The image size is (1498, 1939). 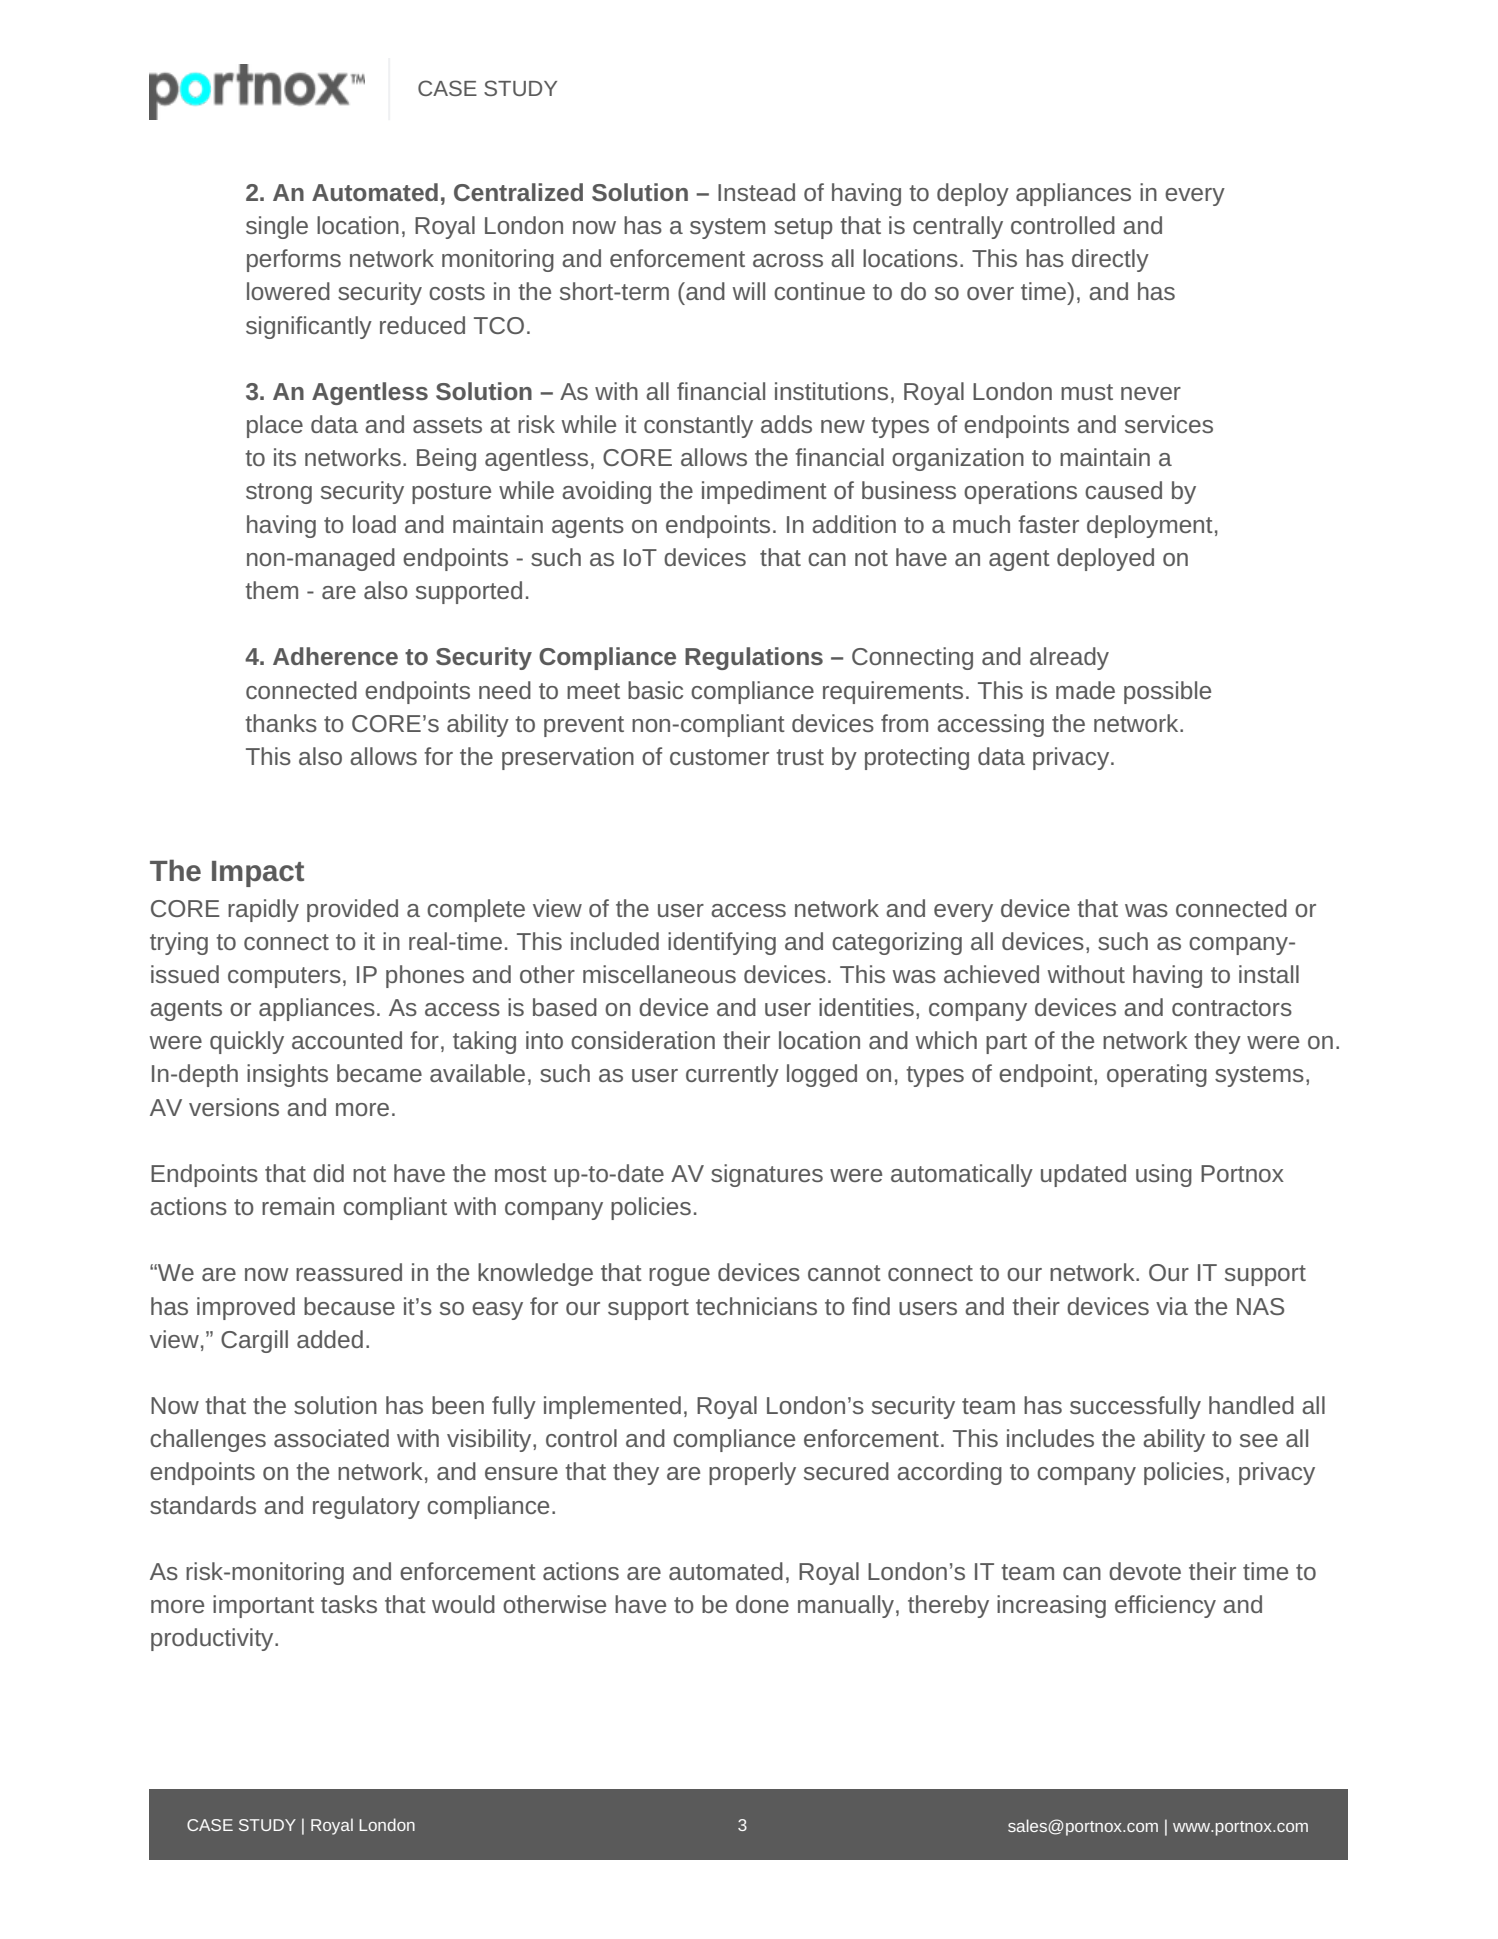 I want to click on Adherence, so click(x=335, y=656).
